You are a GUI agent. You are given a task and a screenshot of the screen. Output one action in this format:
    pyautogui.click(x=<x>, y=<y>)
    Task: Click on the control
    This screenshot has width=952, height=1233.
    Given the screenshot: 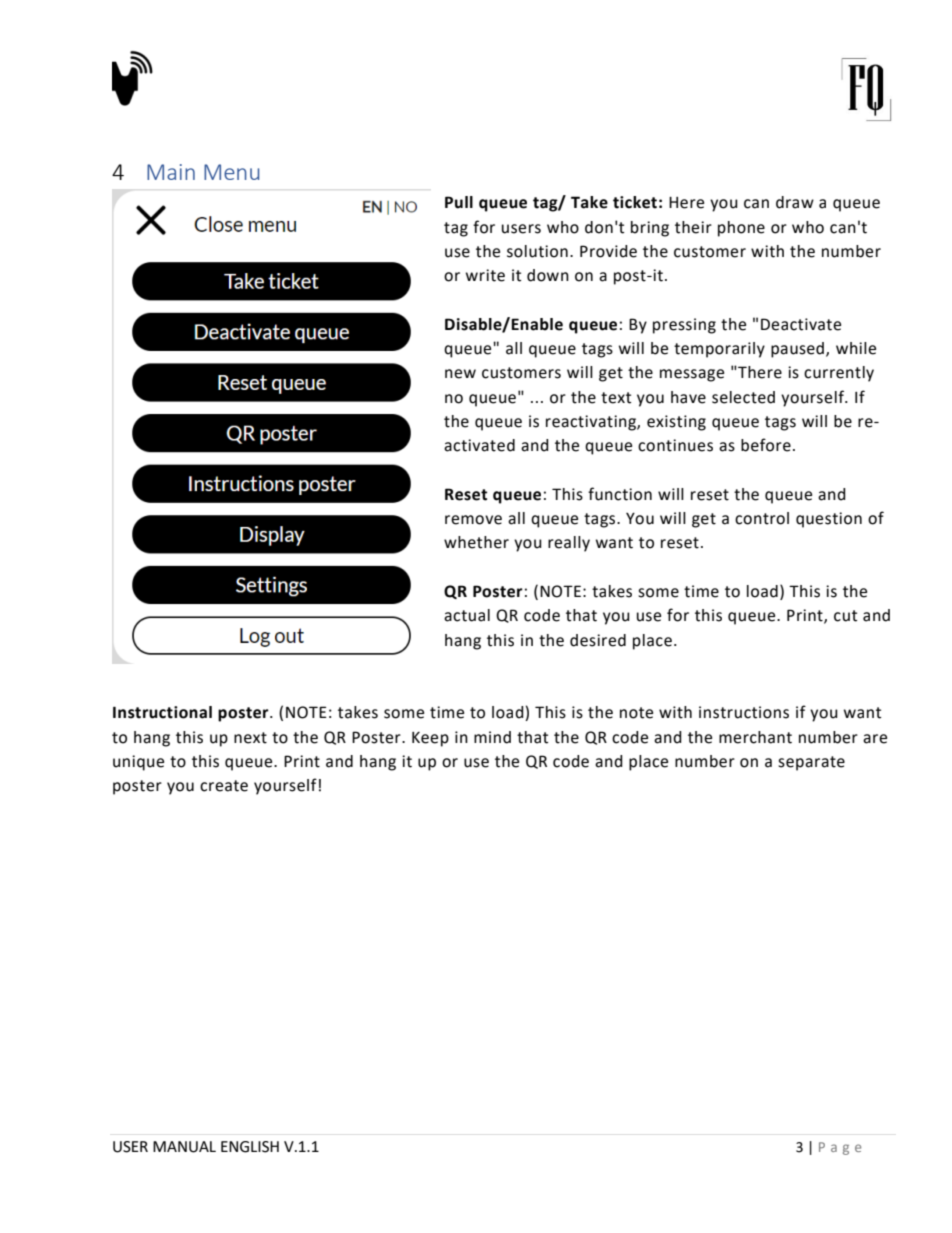 What is the action you would take?
    pyautogui.click(x=762, y=518)
